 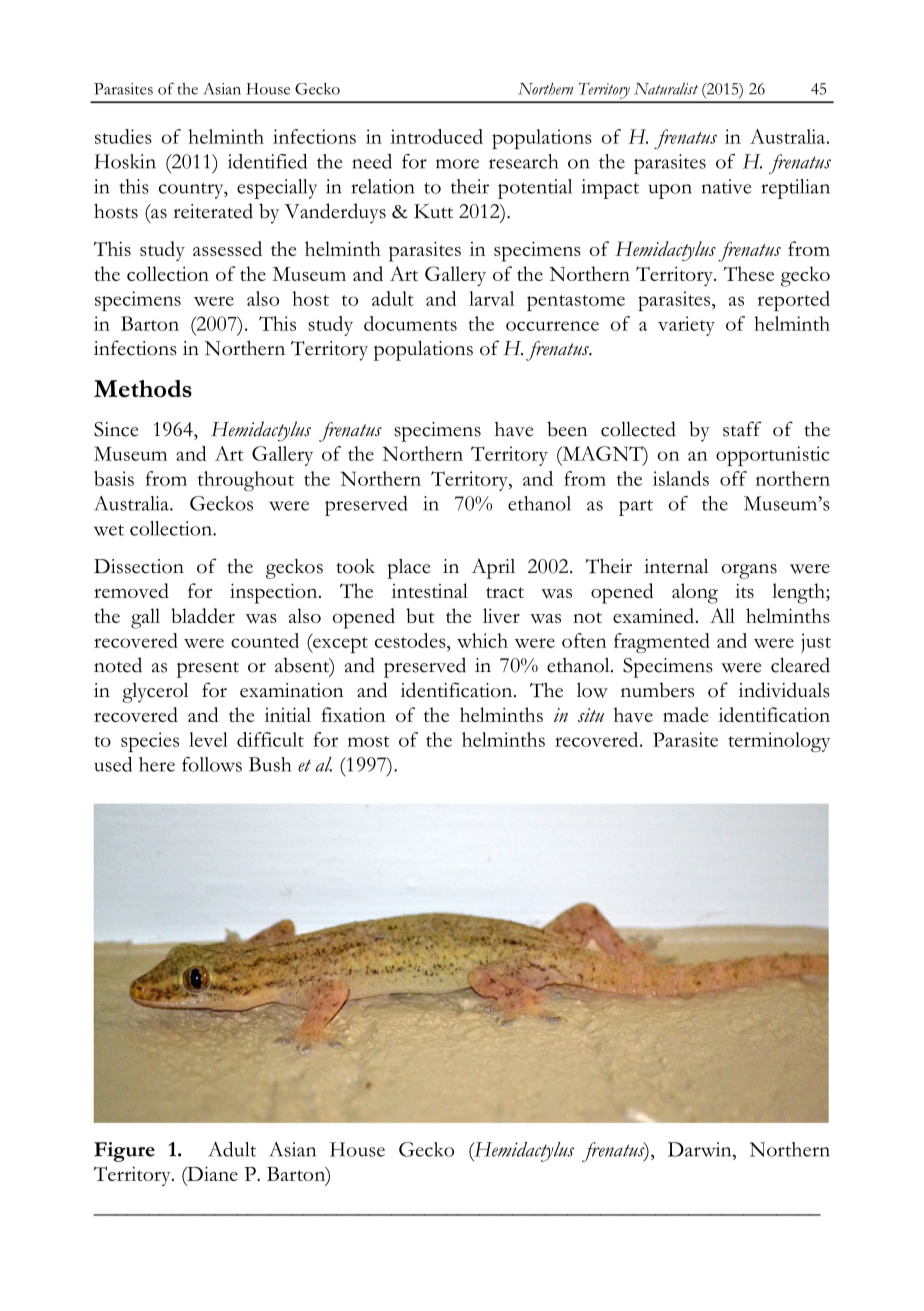 I want to click on Diane, so click(x=211, y=1173).
